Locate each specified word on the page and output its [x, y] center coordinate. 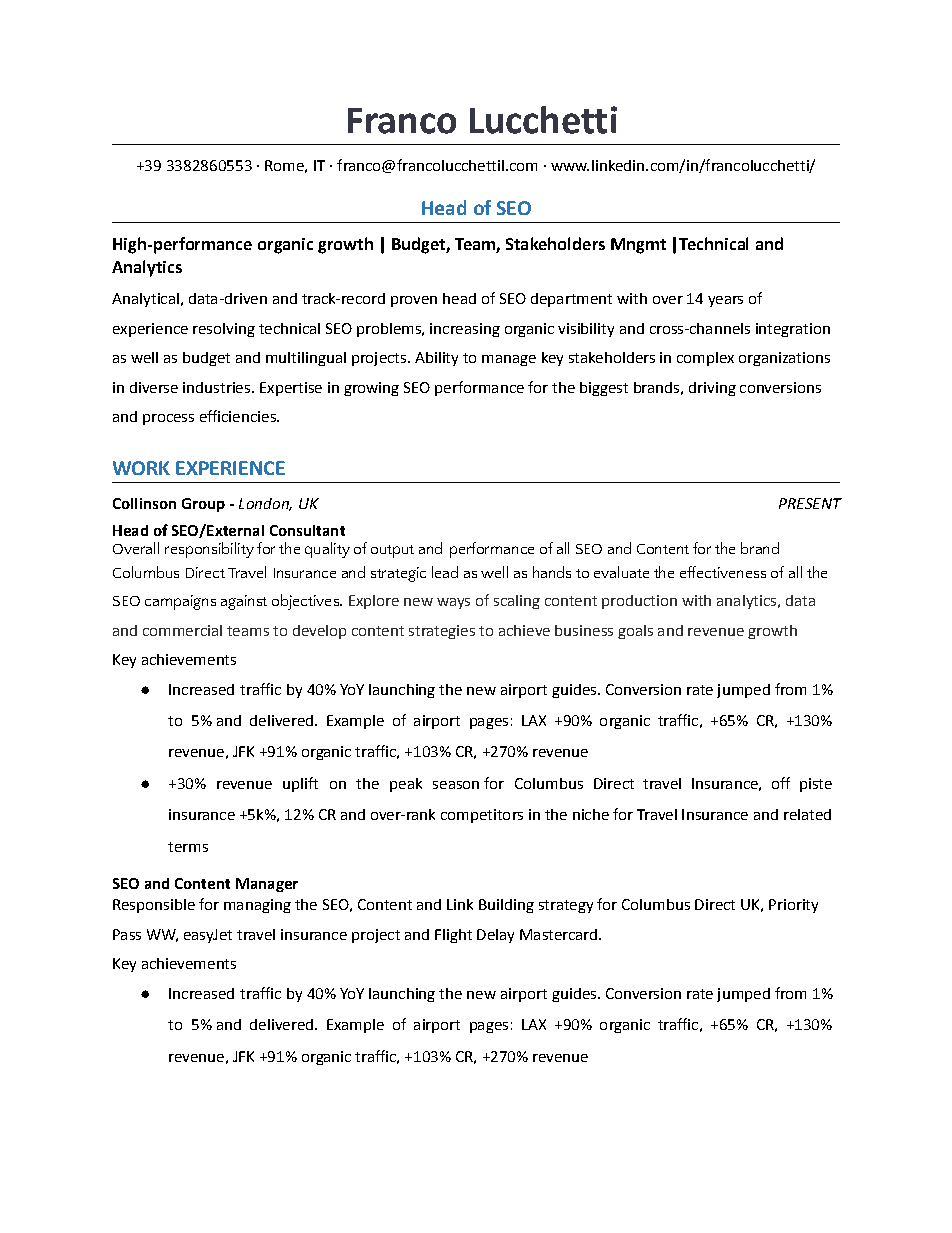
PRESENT [810, 503]
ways [453, 603]
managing [257, 906]
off [781, 783]
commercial [182, 630]
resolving [224, 330]
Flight [453, 936]
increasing [465, 330]
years [725, 301]
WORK [141, 468]
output [392, 551]
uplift [300, 784]
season [456, 785]
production [639, 602]
